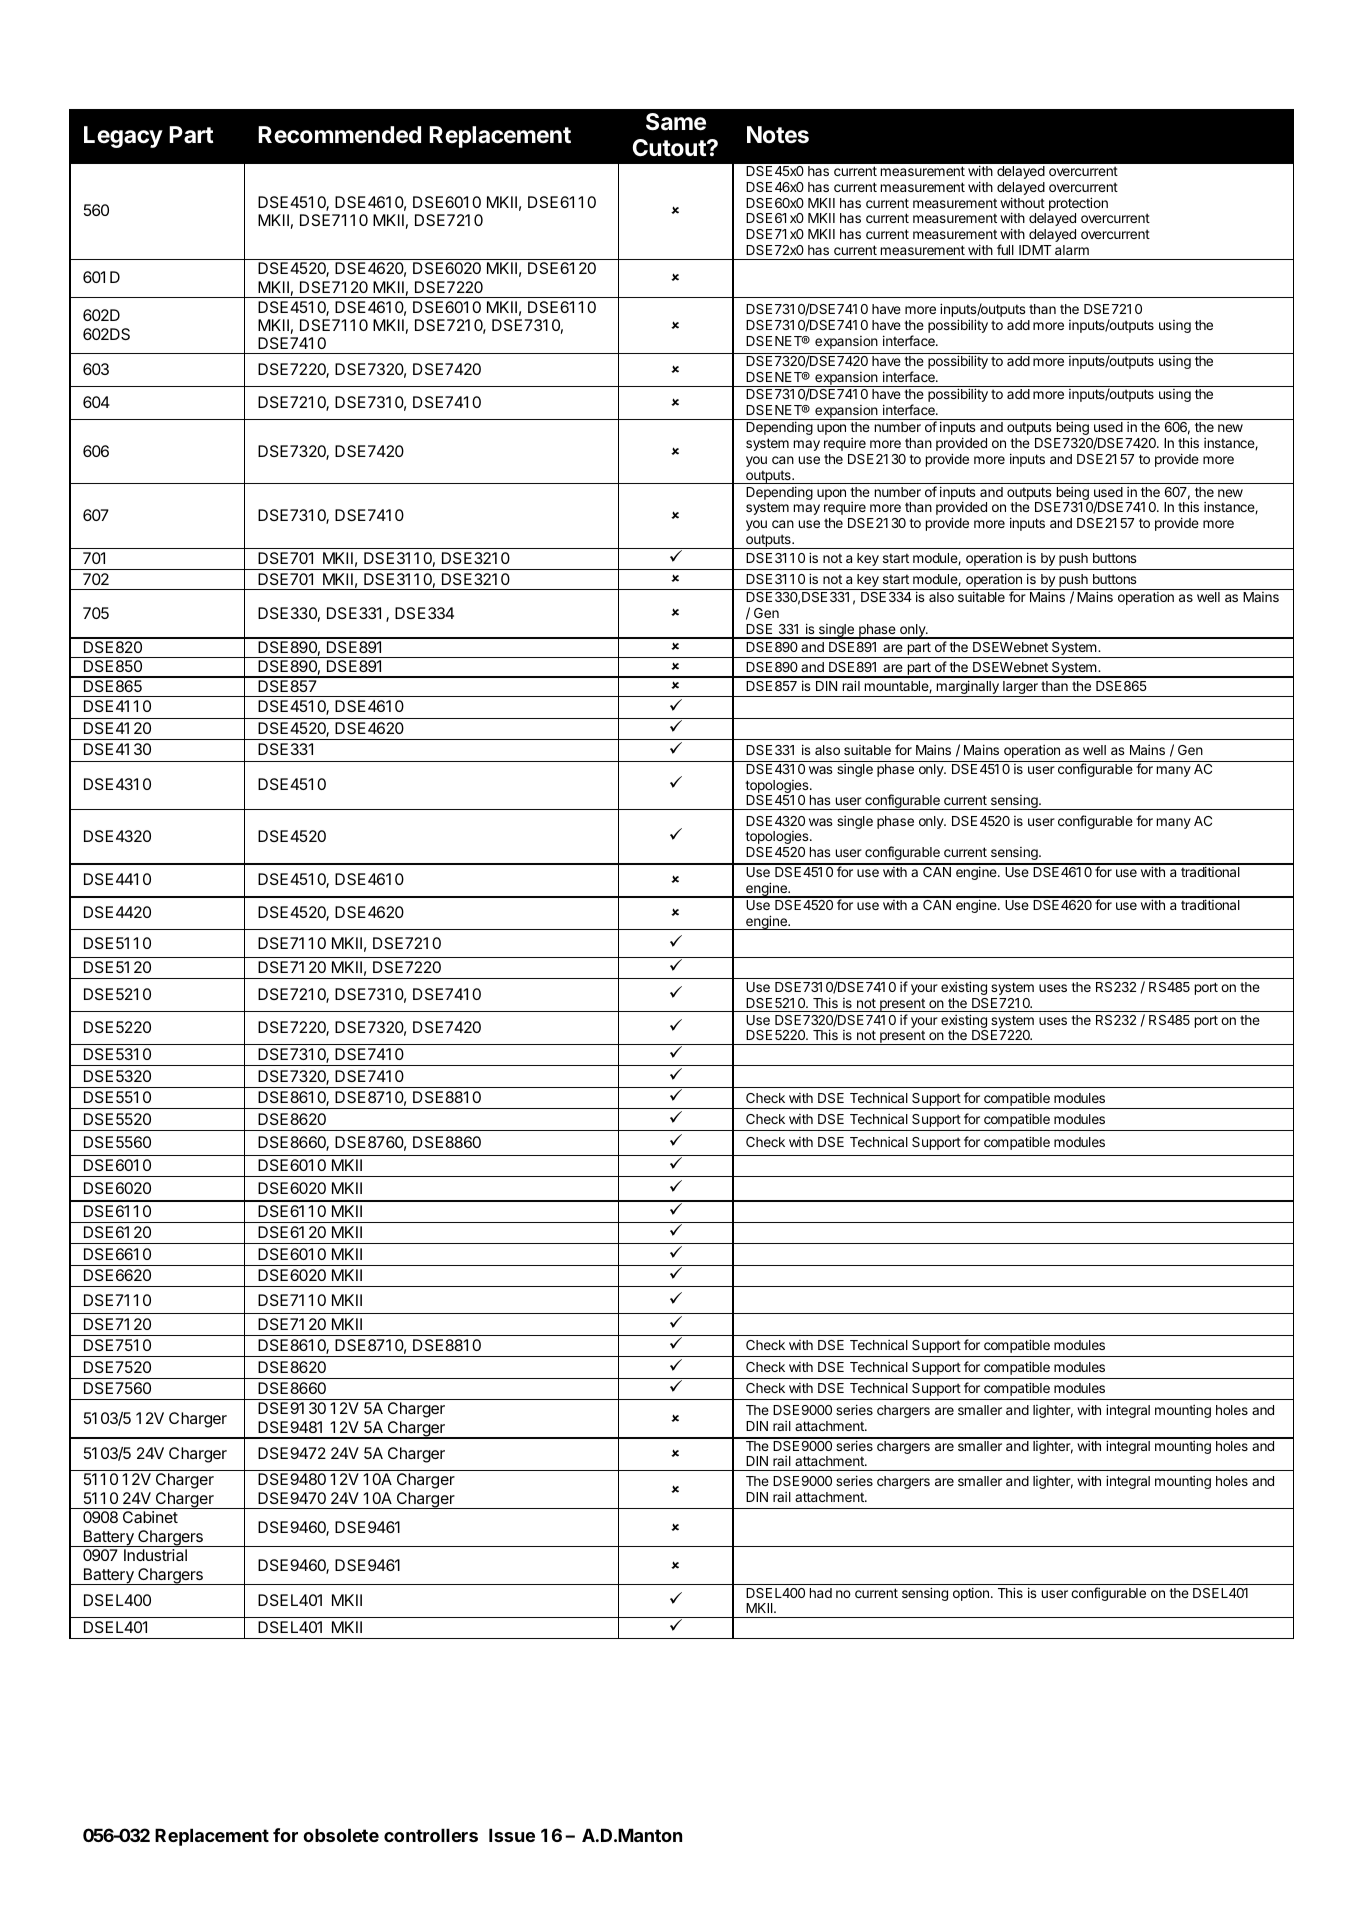  What do you see at coordinates (339, 135) in the image?
I see `Recommended` at bounding box center [339, 135].
